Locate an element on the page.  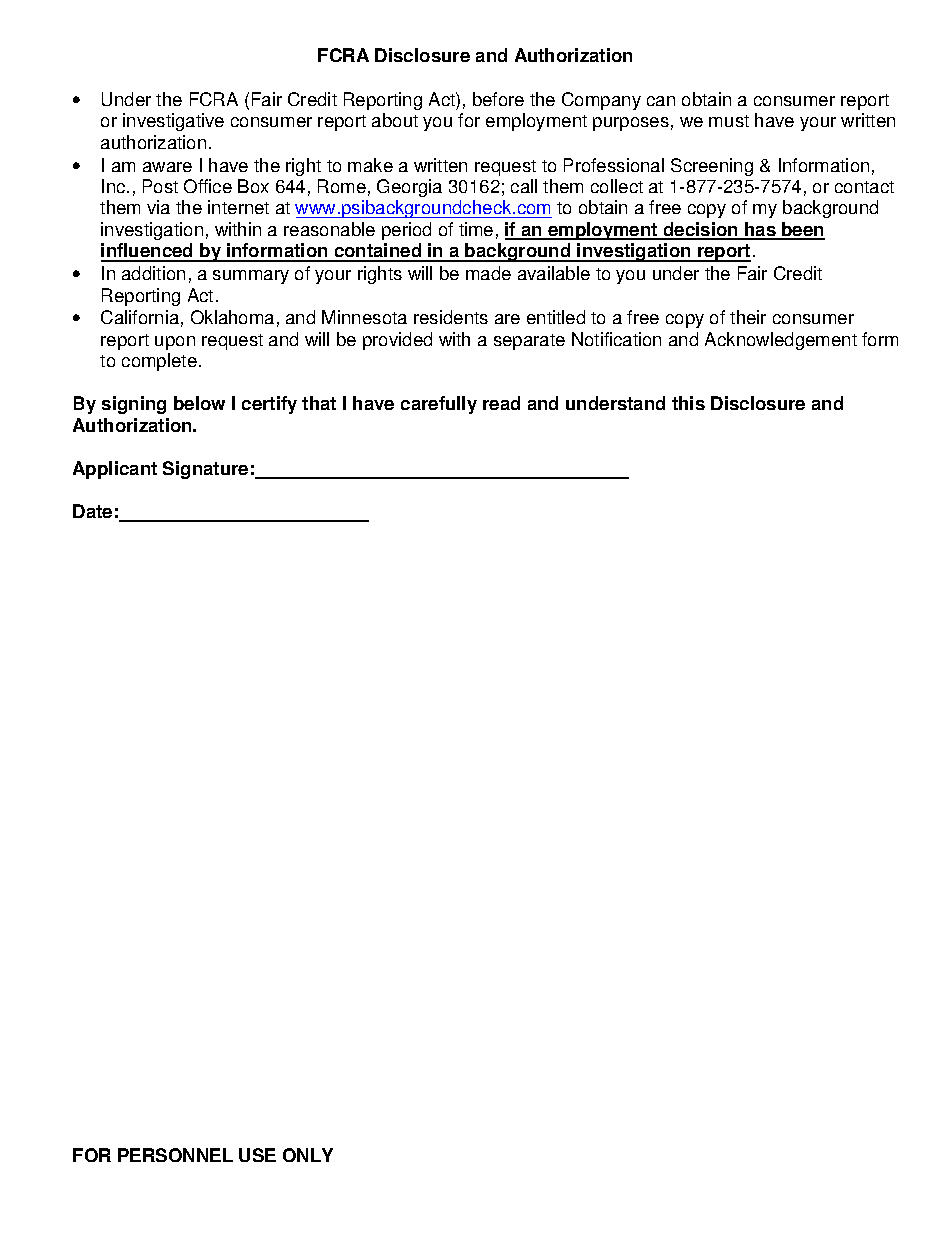
Applicant is located at coordinates (115, 470).
